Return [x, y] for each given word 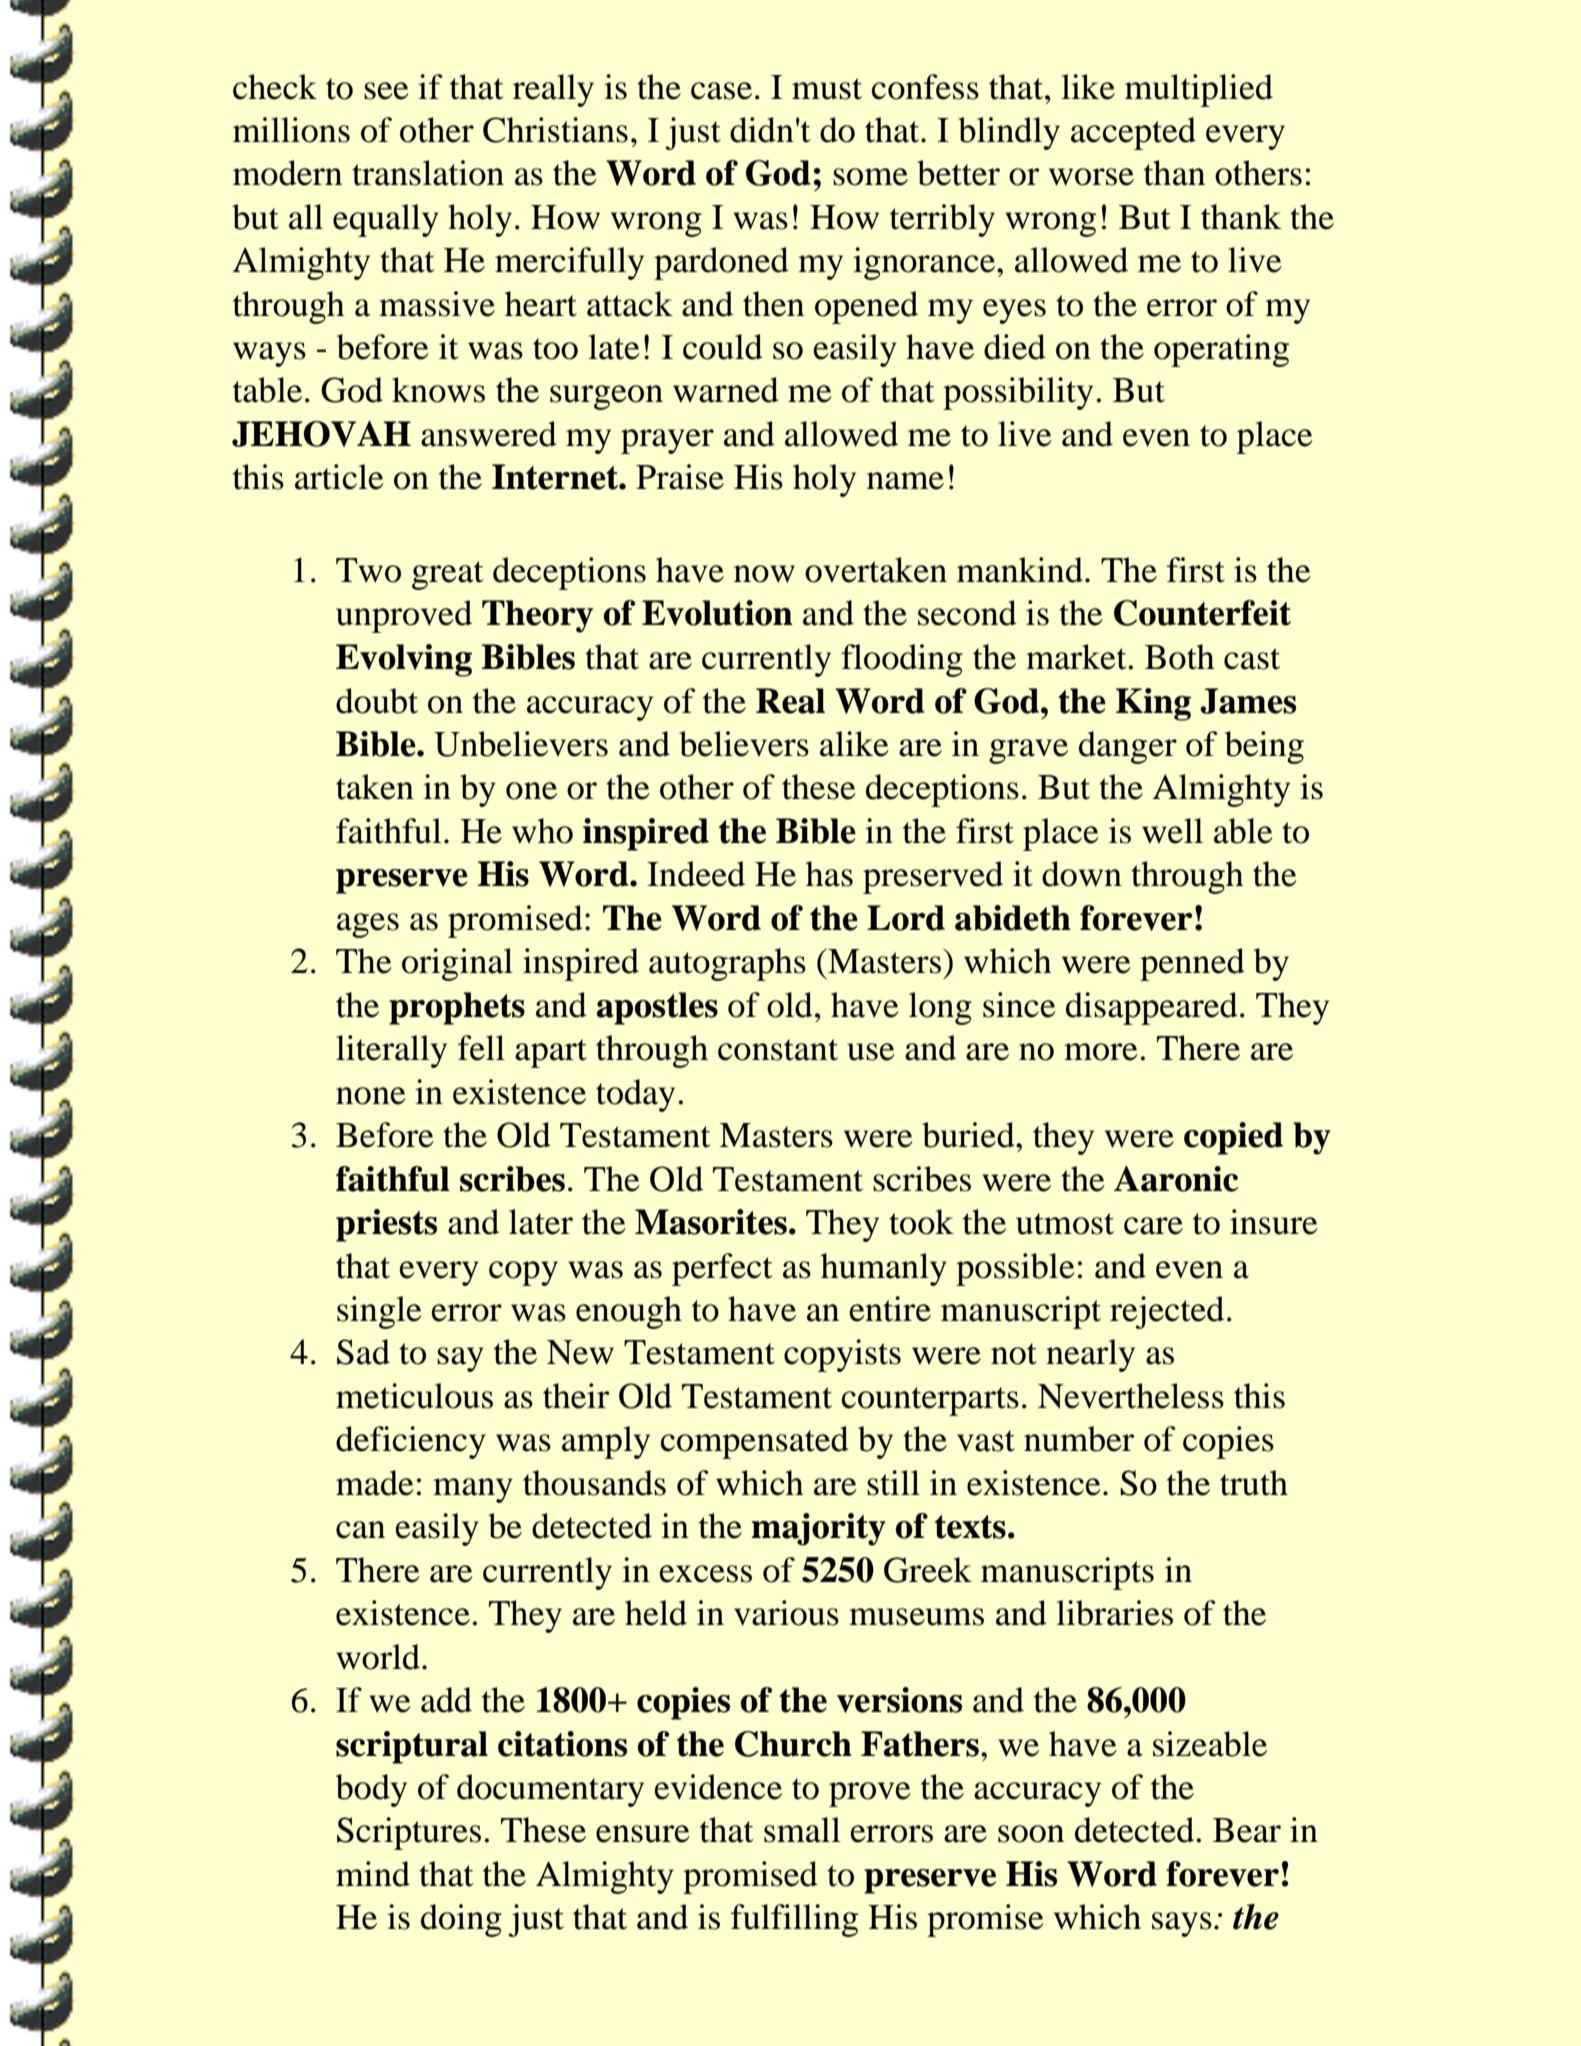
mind [373, 1874]
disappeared [1152, 1008]
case [721, 91]
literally [391, 1051]
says [1182, 1924]
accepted [1133, 133]
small [802, 1830]
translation [428, 173]
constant [778, 1050]
